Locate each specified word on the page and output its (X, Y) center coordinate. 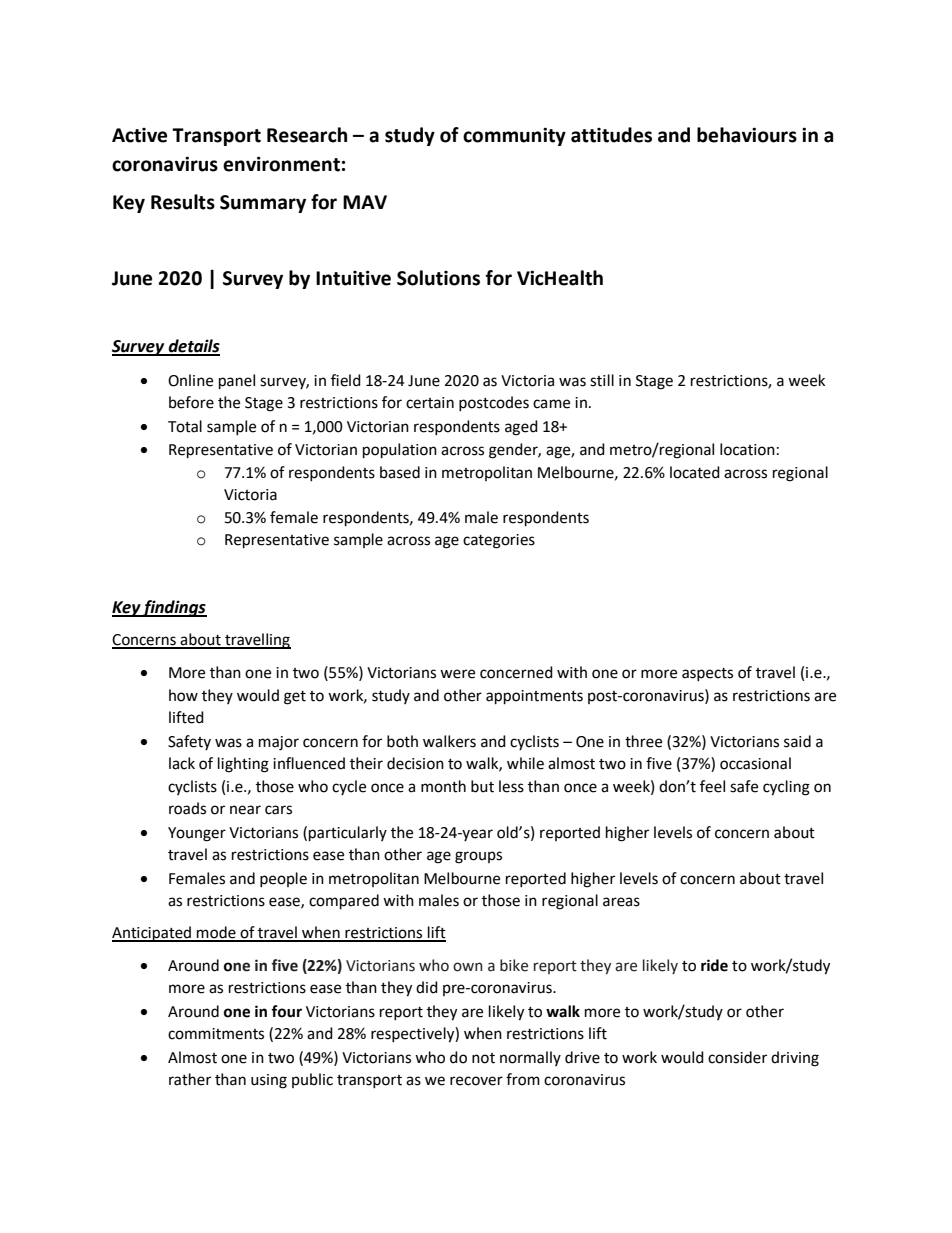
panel (237, 382)
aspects (707, 674)
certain (430, 403)
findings (174, 608)
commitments (216, 1034)
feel (712, 786)
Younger (197, 834)
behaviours (747, 135)
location (747, 449)
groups (478, 857)
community (514, 136)
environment (281, 164)
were (457, 674)
